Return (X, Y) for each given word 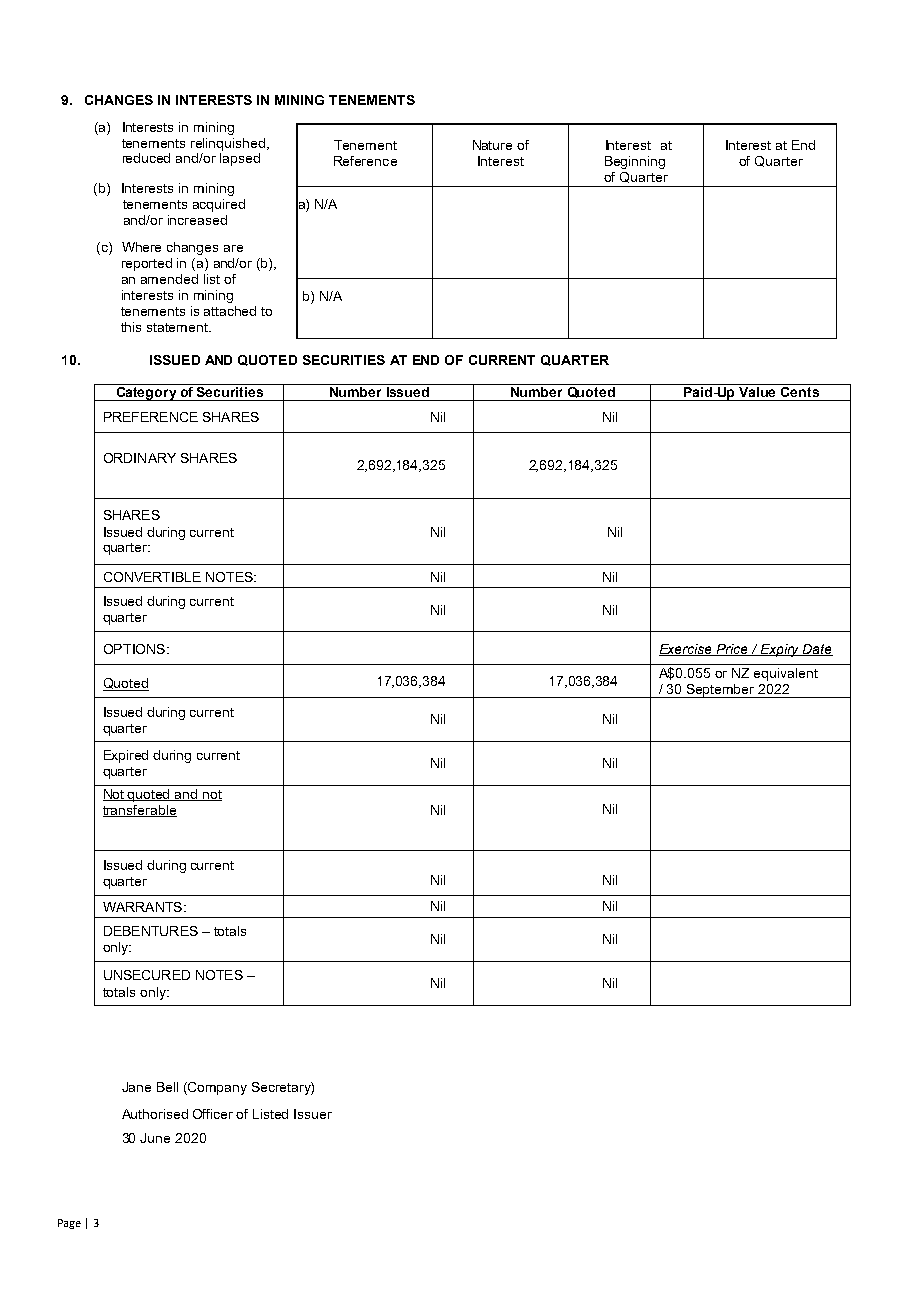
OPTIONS (134, 649)
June (155, 1138)
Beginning (635, 162)
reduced (146, 158)
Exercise (687, 650)
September (721, 691)
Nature (492, 145)
